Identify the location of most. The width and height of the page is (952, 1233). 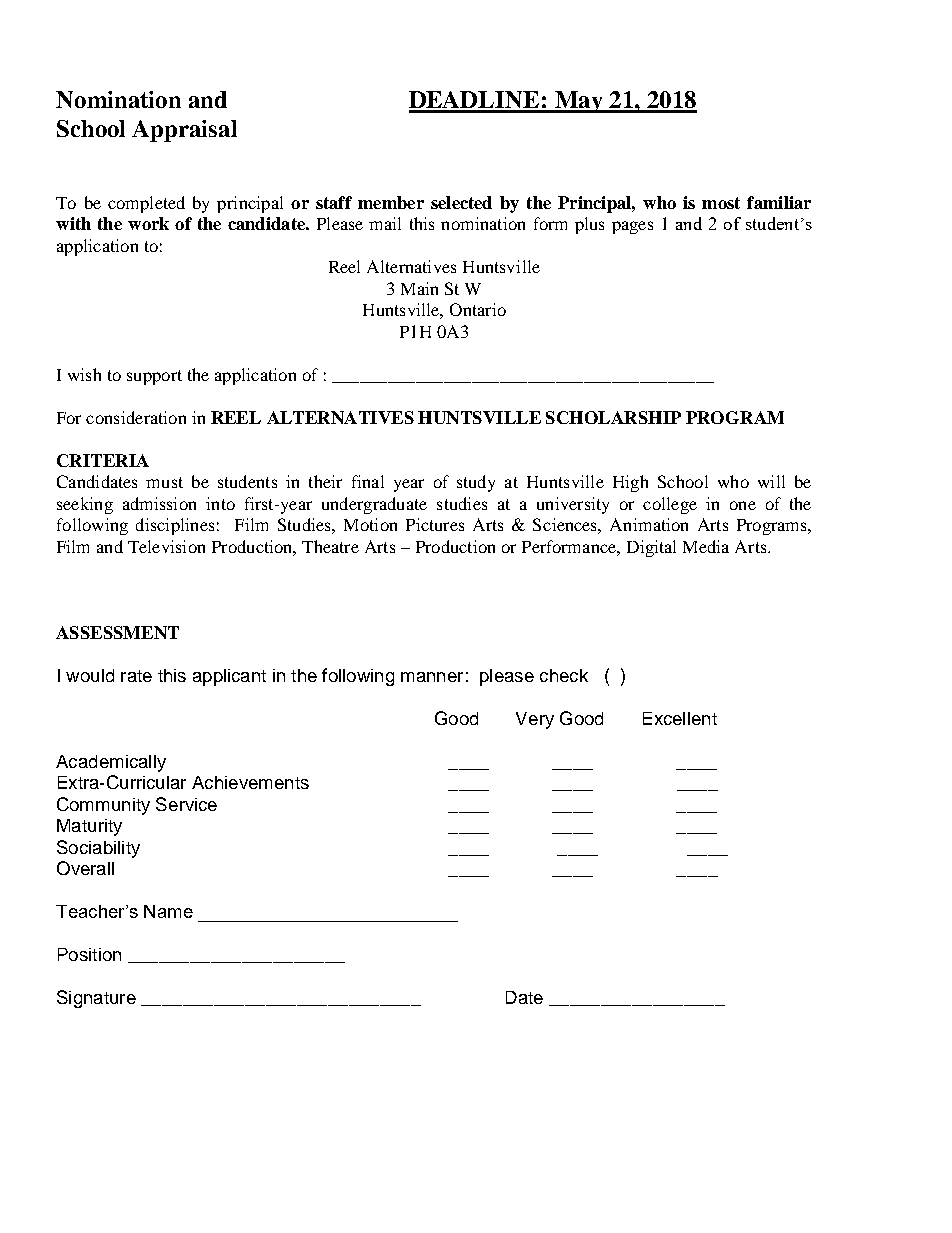
(721, 203).
